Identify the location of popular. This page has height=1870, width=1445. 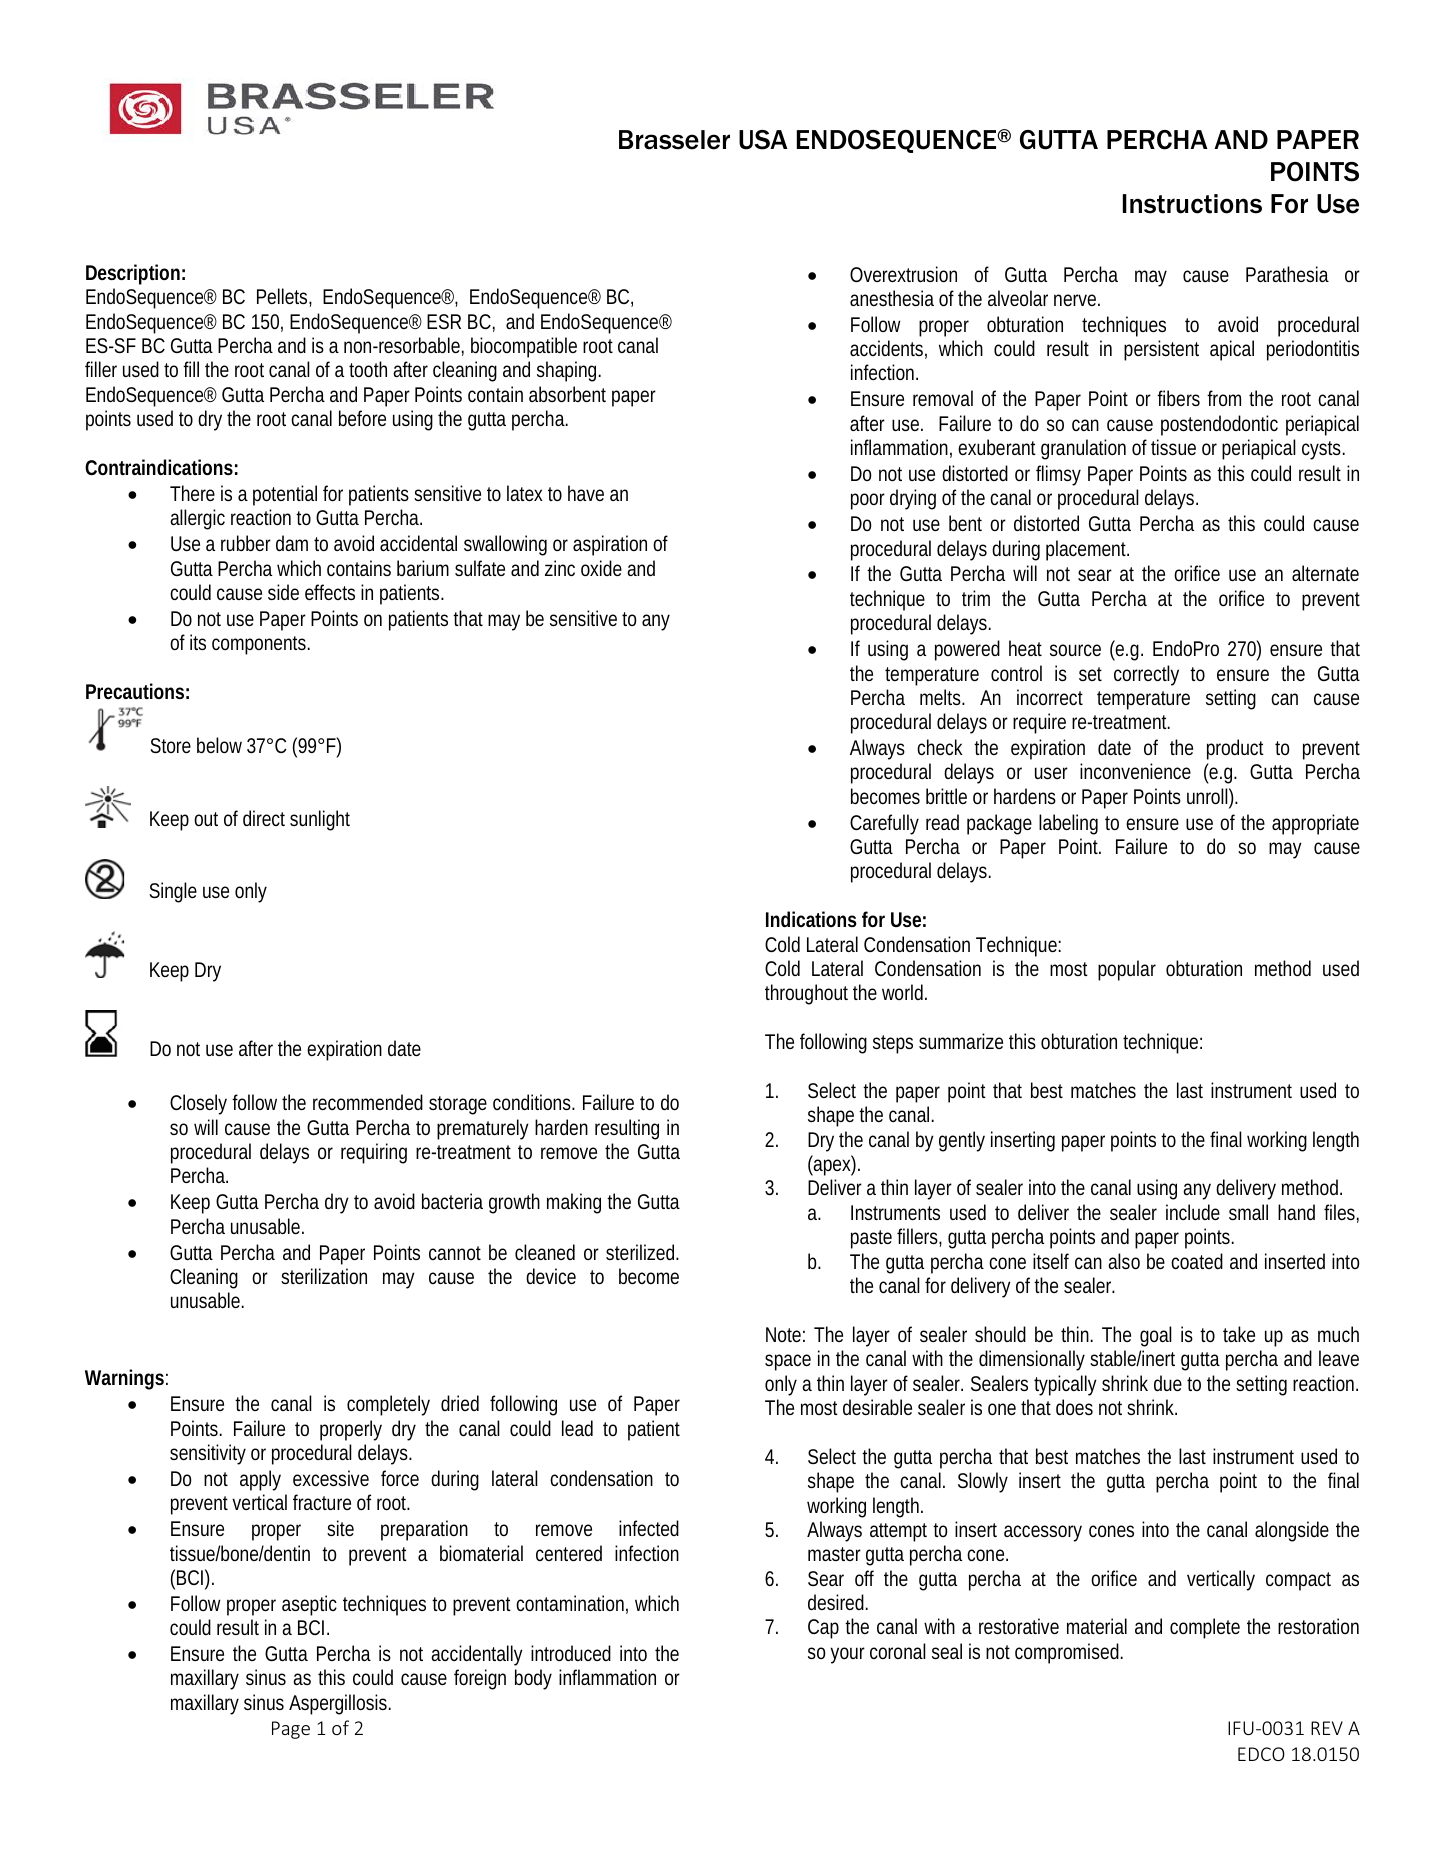
(1127, 970).
